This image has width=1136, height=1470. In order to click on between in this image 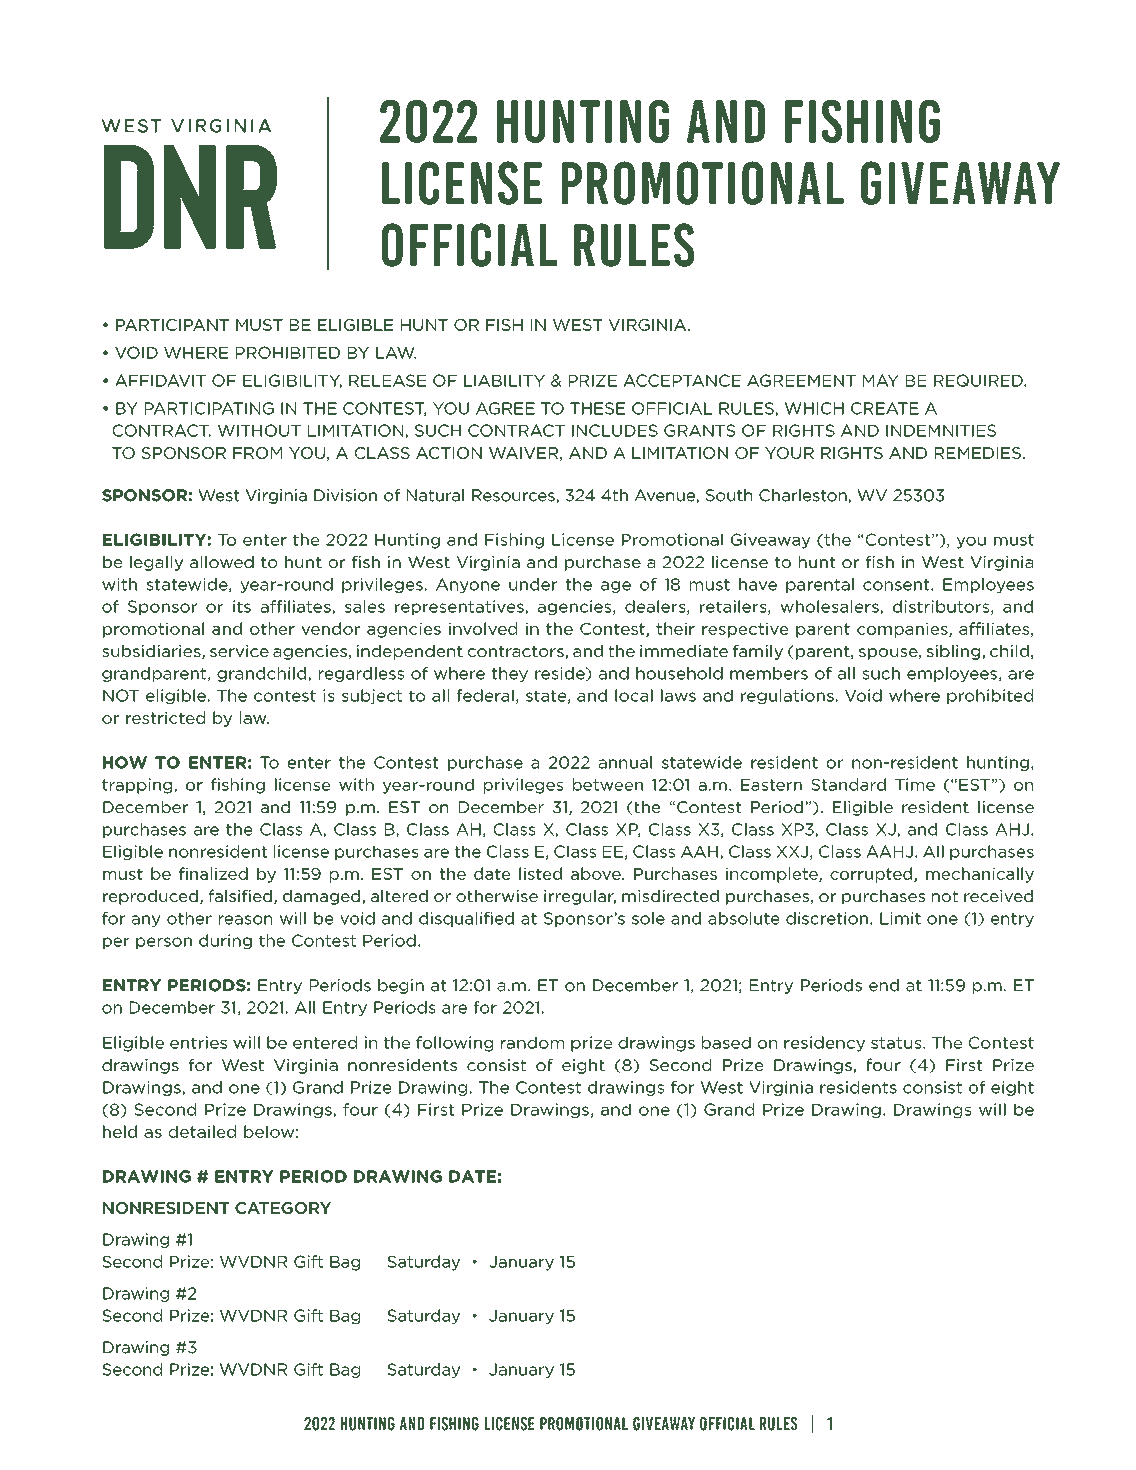, I will do `click(608, 784)`.
